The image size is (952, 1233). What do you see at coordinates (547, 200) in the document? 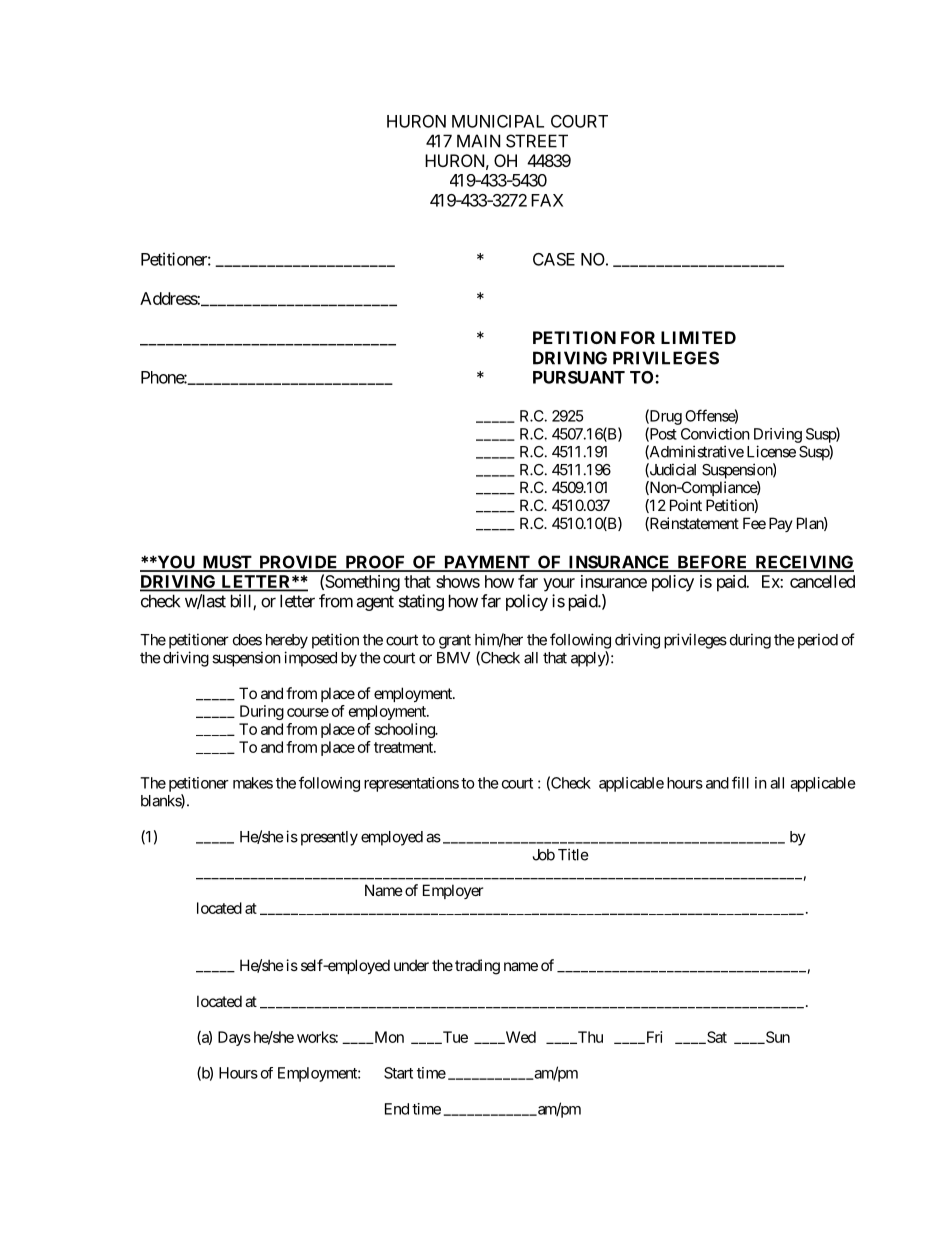
I see `FAX` at bounding box center [547, 200].
